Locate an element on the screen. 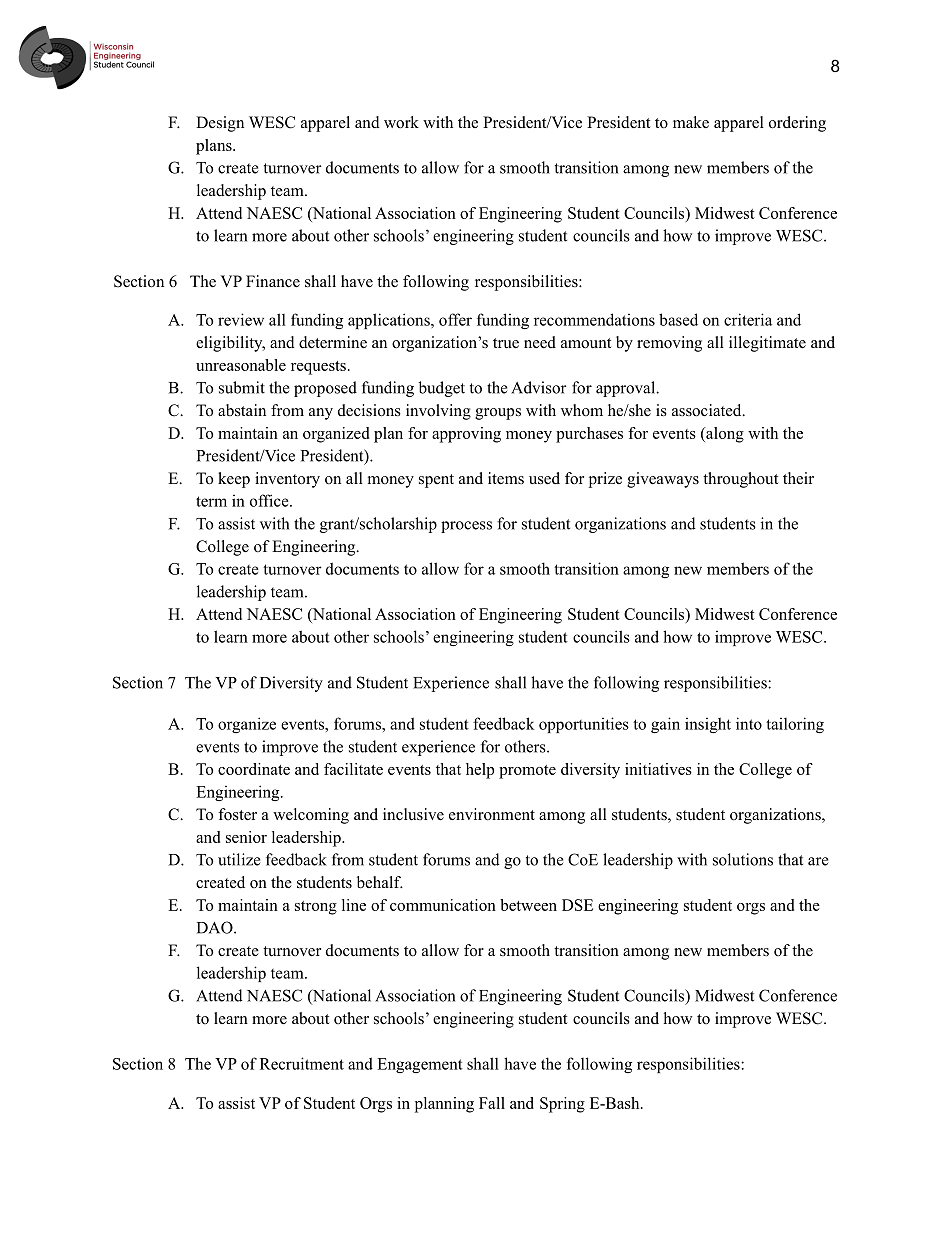 The image size is (952, 1233). make is located at coordinates (691, 122).
